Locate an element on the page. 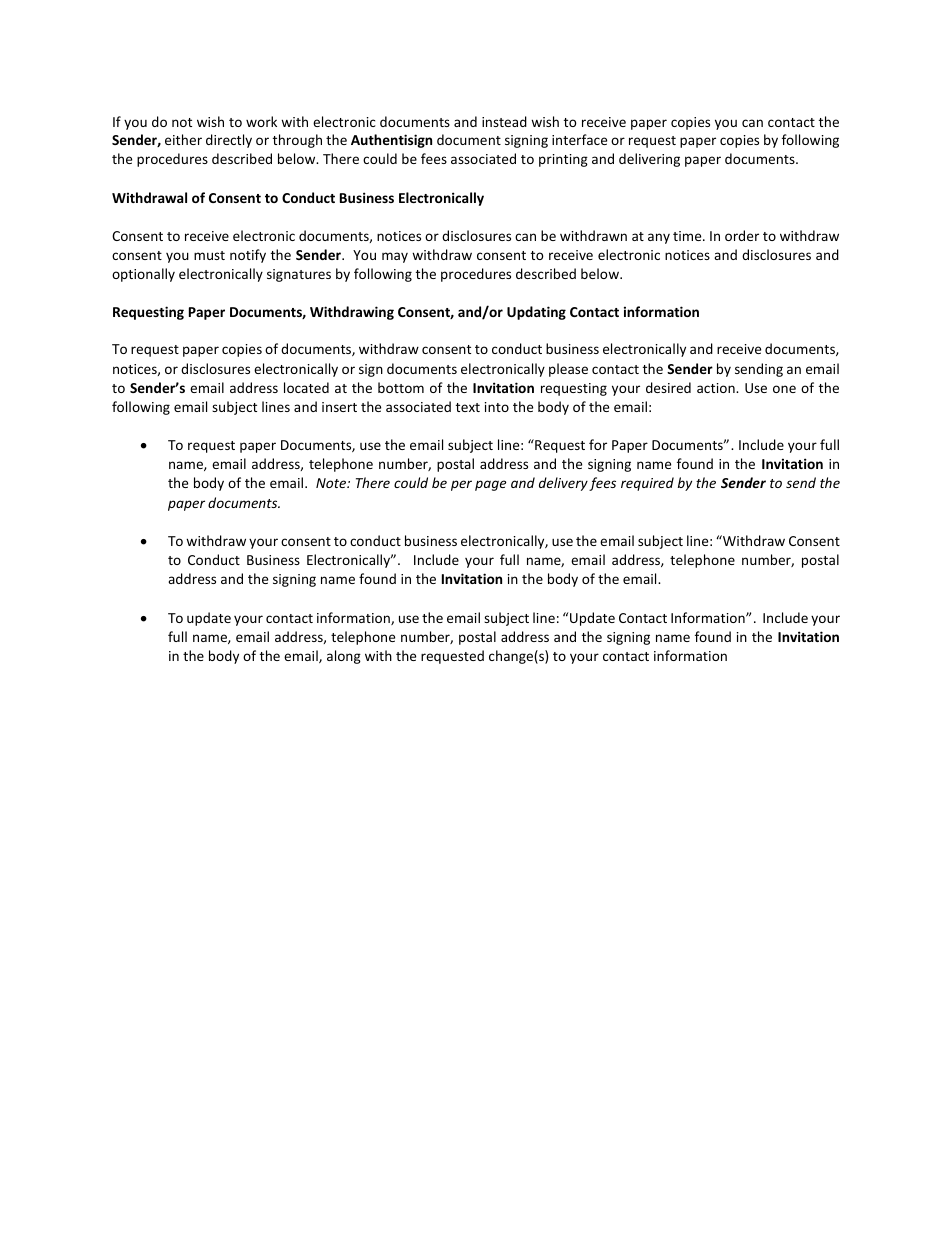  along is located at coordinates (344, 657).
